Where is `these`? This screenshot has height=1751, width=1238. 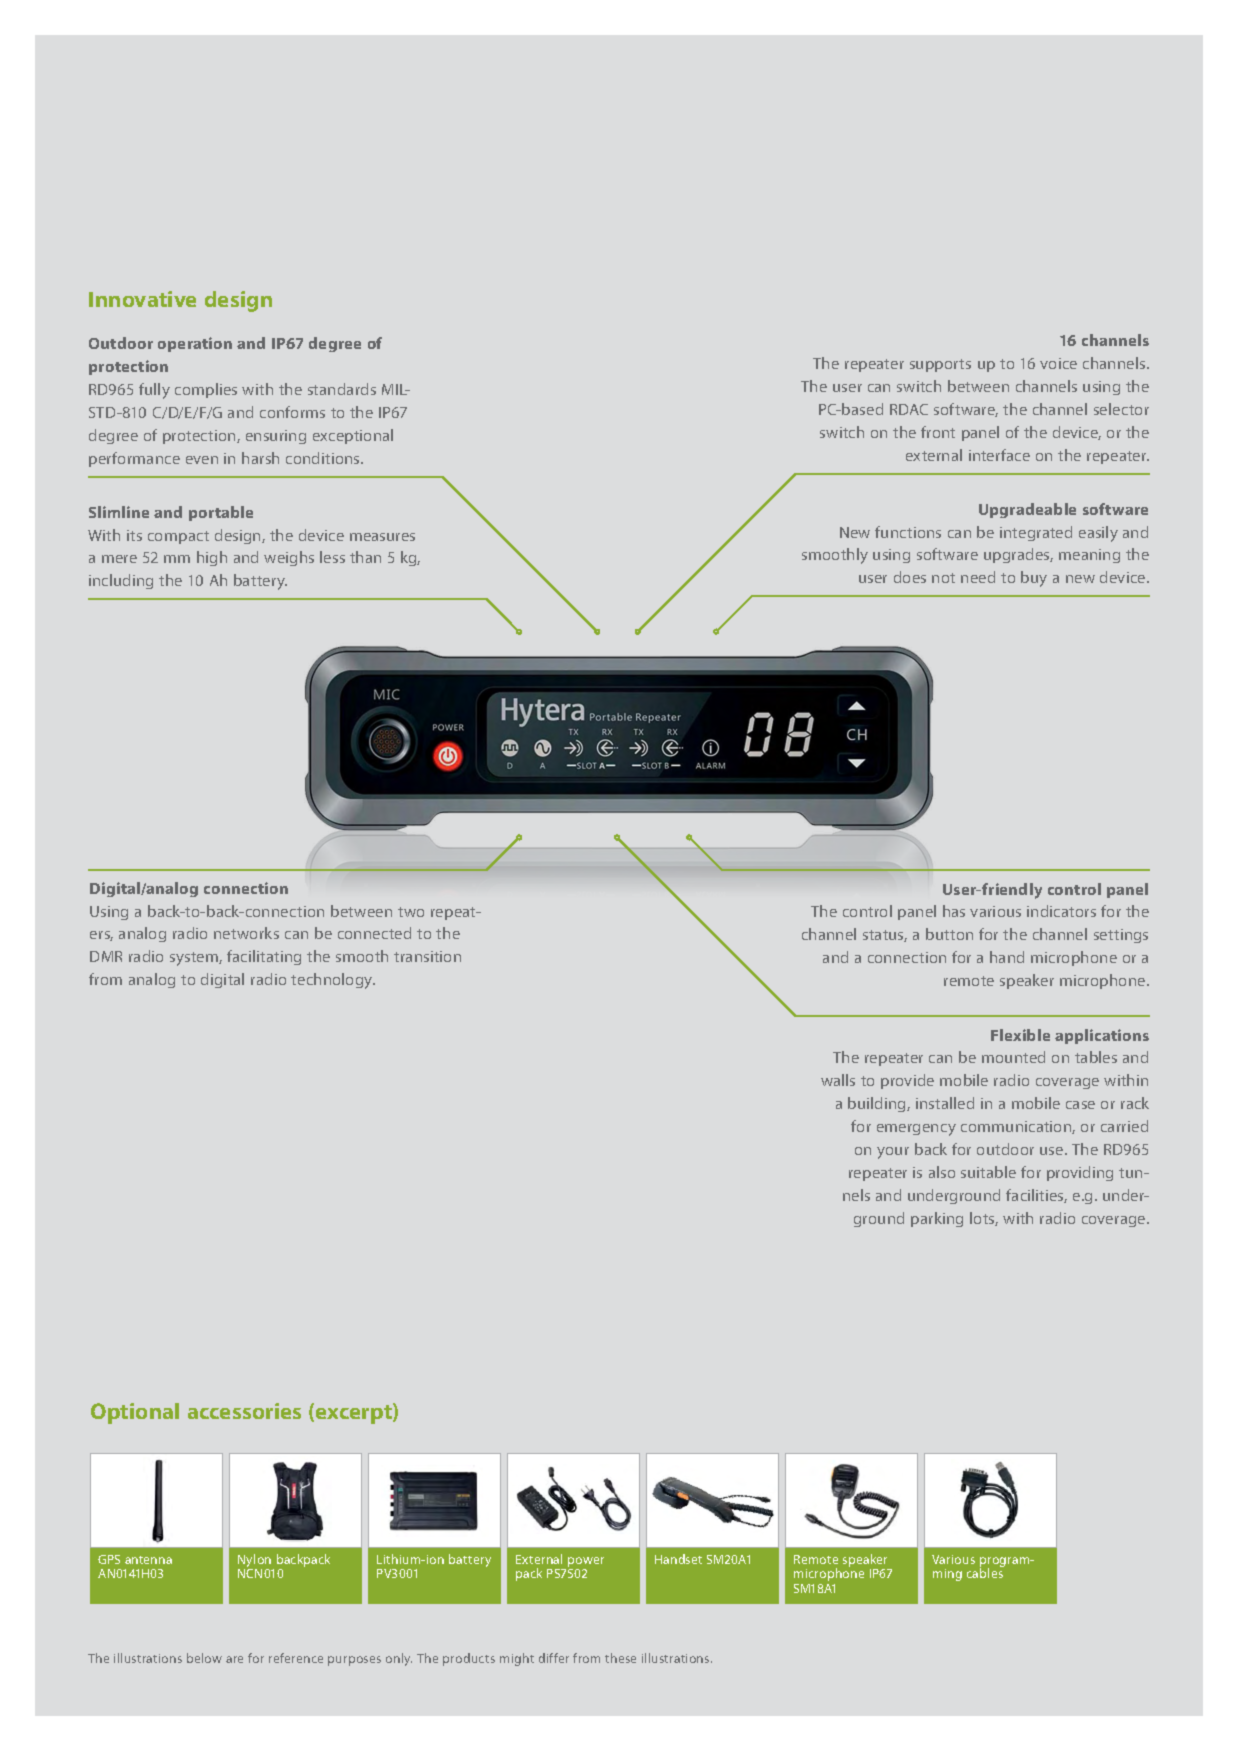 these is located at coordinates (620, 1658).
